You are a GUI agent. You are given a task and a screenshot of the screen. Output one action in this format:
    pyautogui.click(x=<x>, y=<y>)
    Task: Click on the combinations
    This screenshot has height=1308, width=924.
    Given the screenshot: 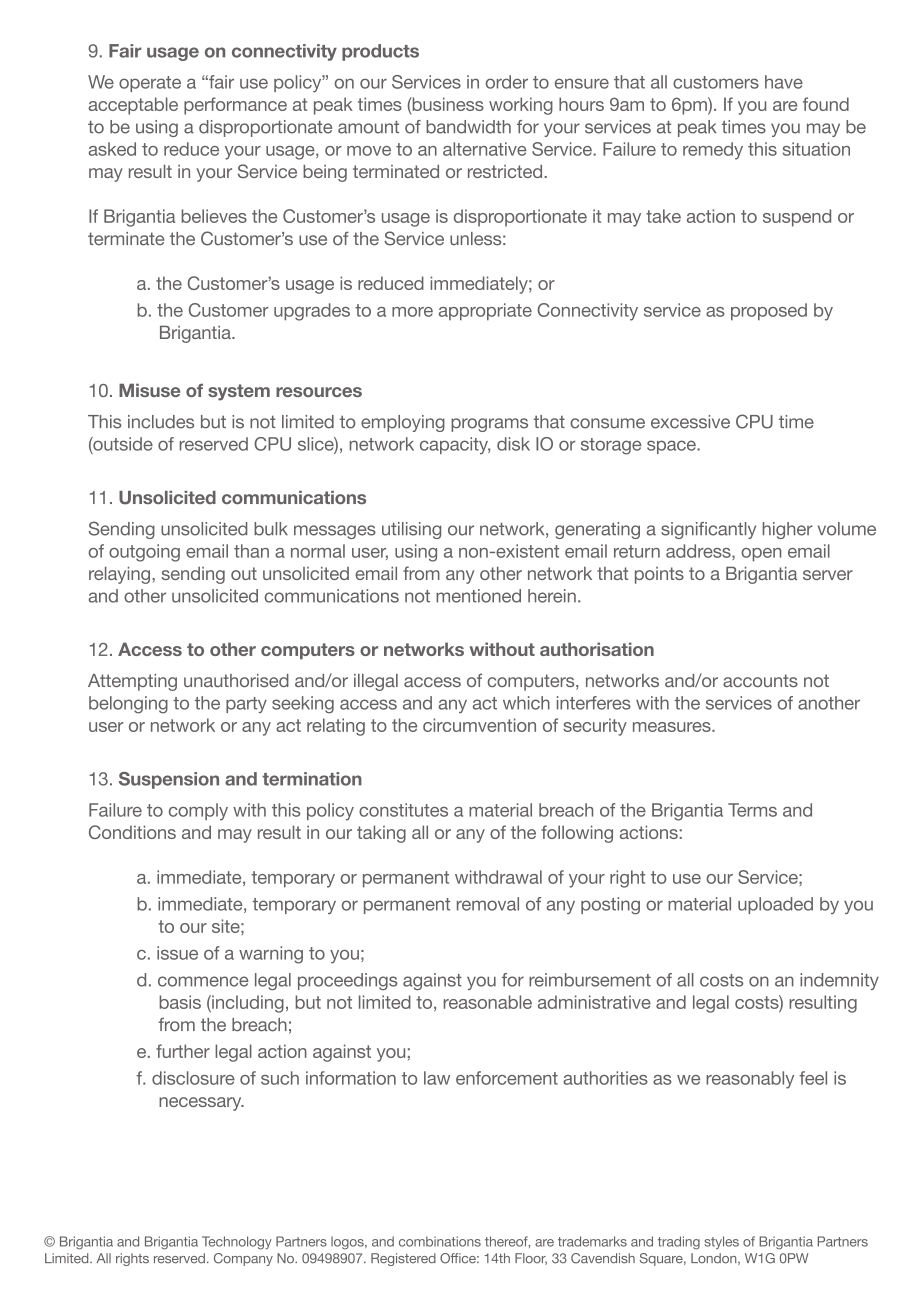 What is the action you would take?
    pyautogui.click(x=440, y=1241)
